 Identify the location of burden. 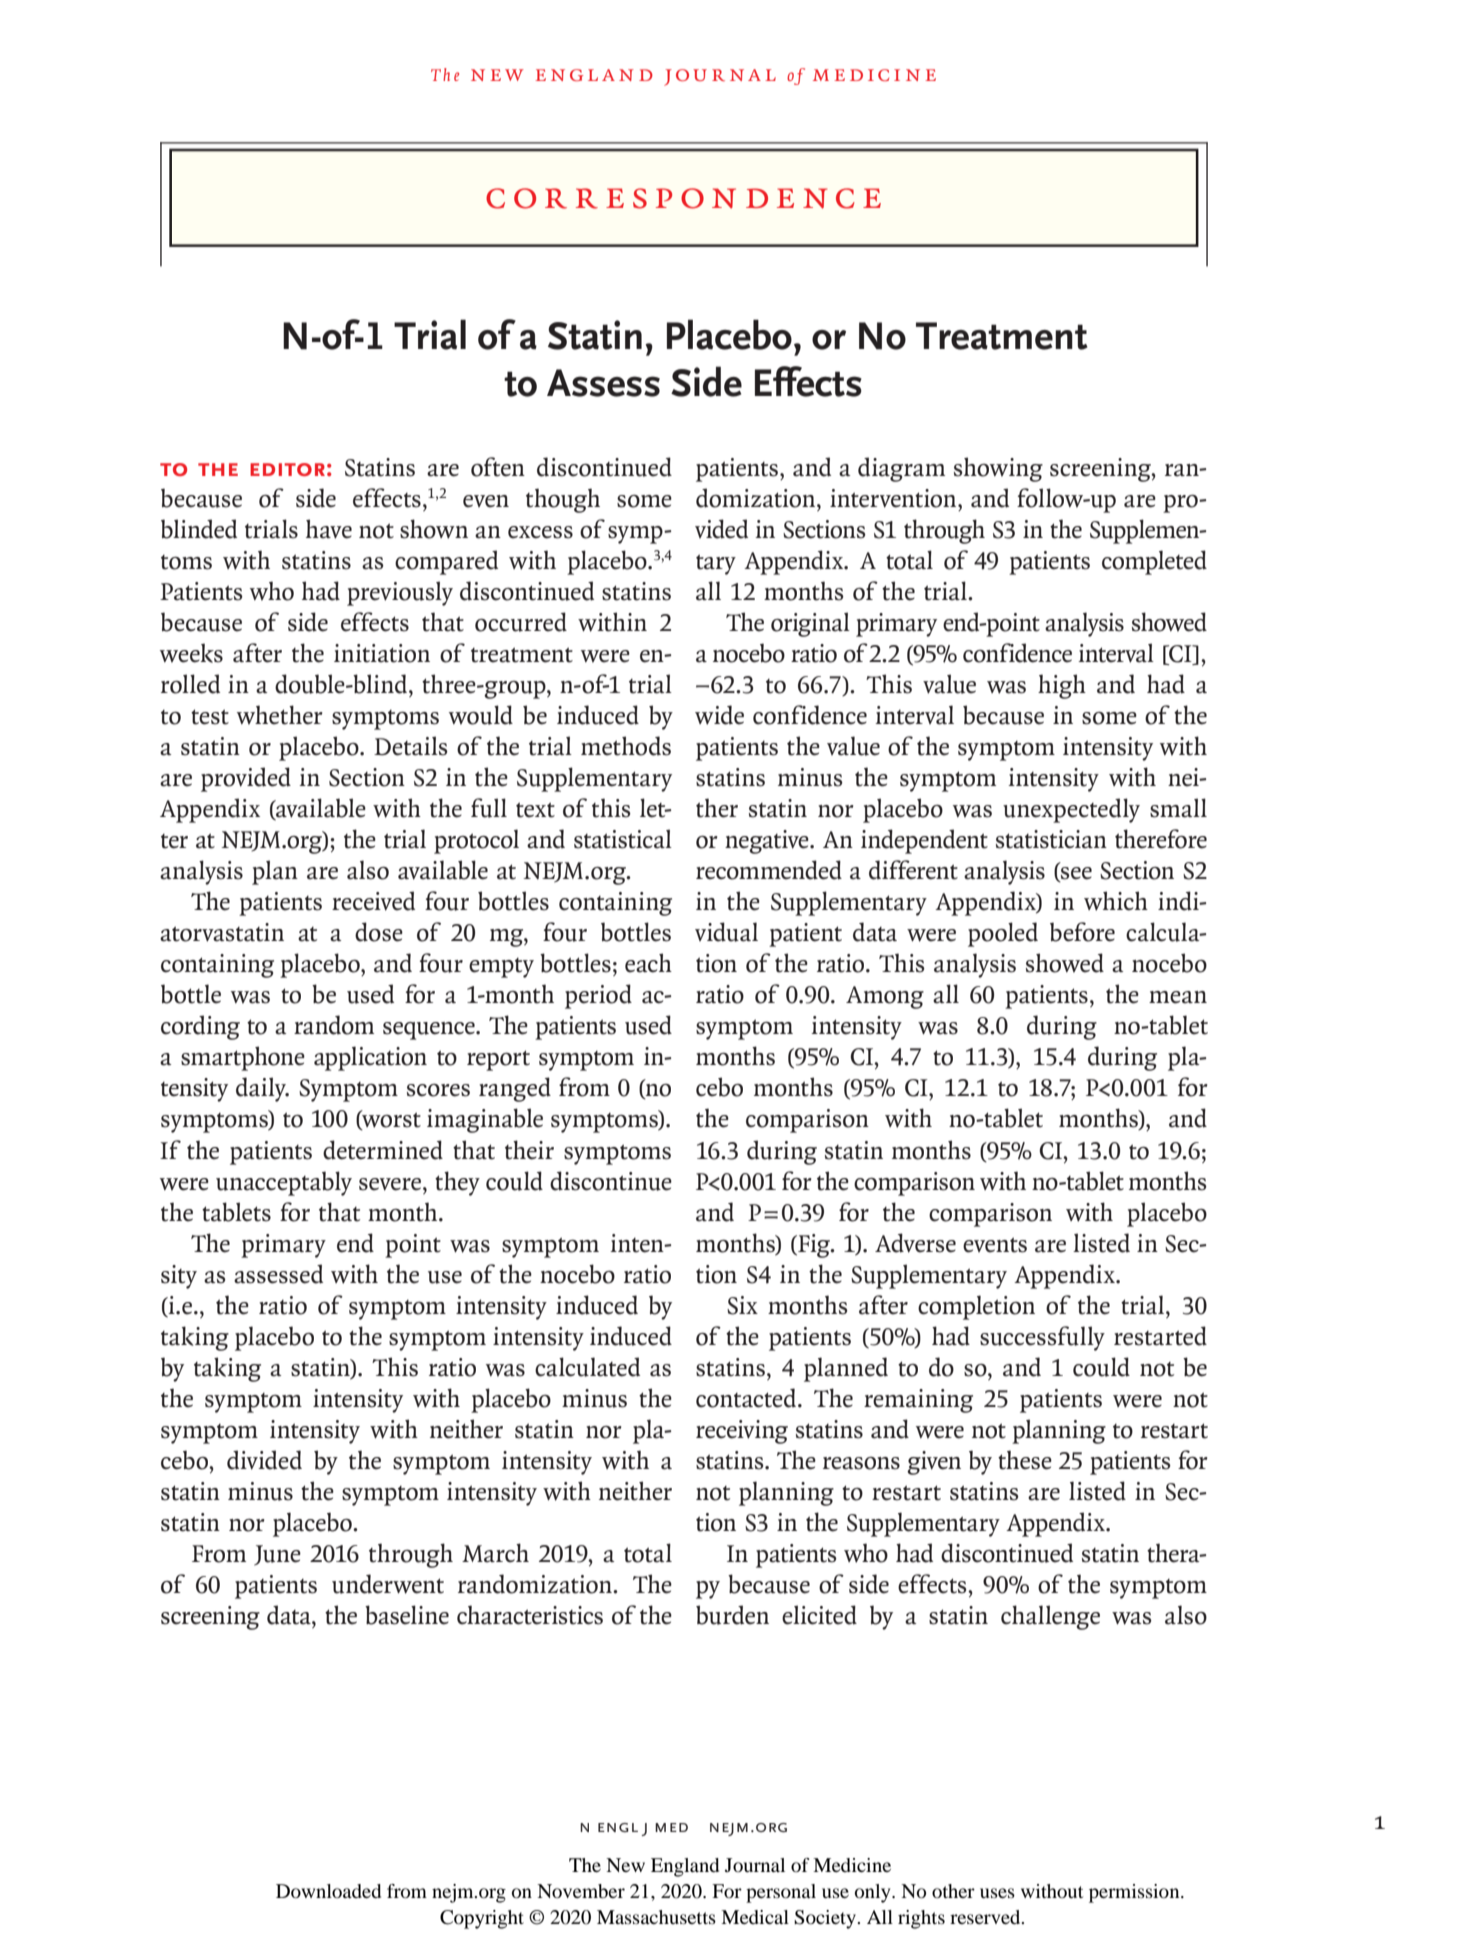
(732, 1615).
